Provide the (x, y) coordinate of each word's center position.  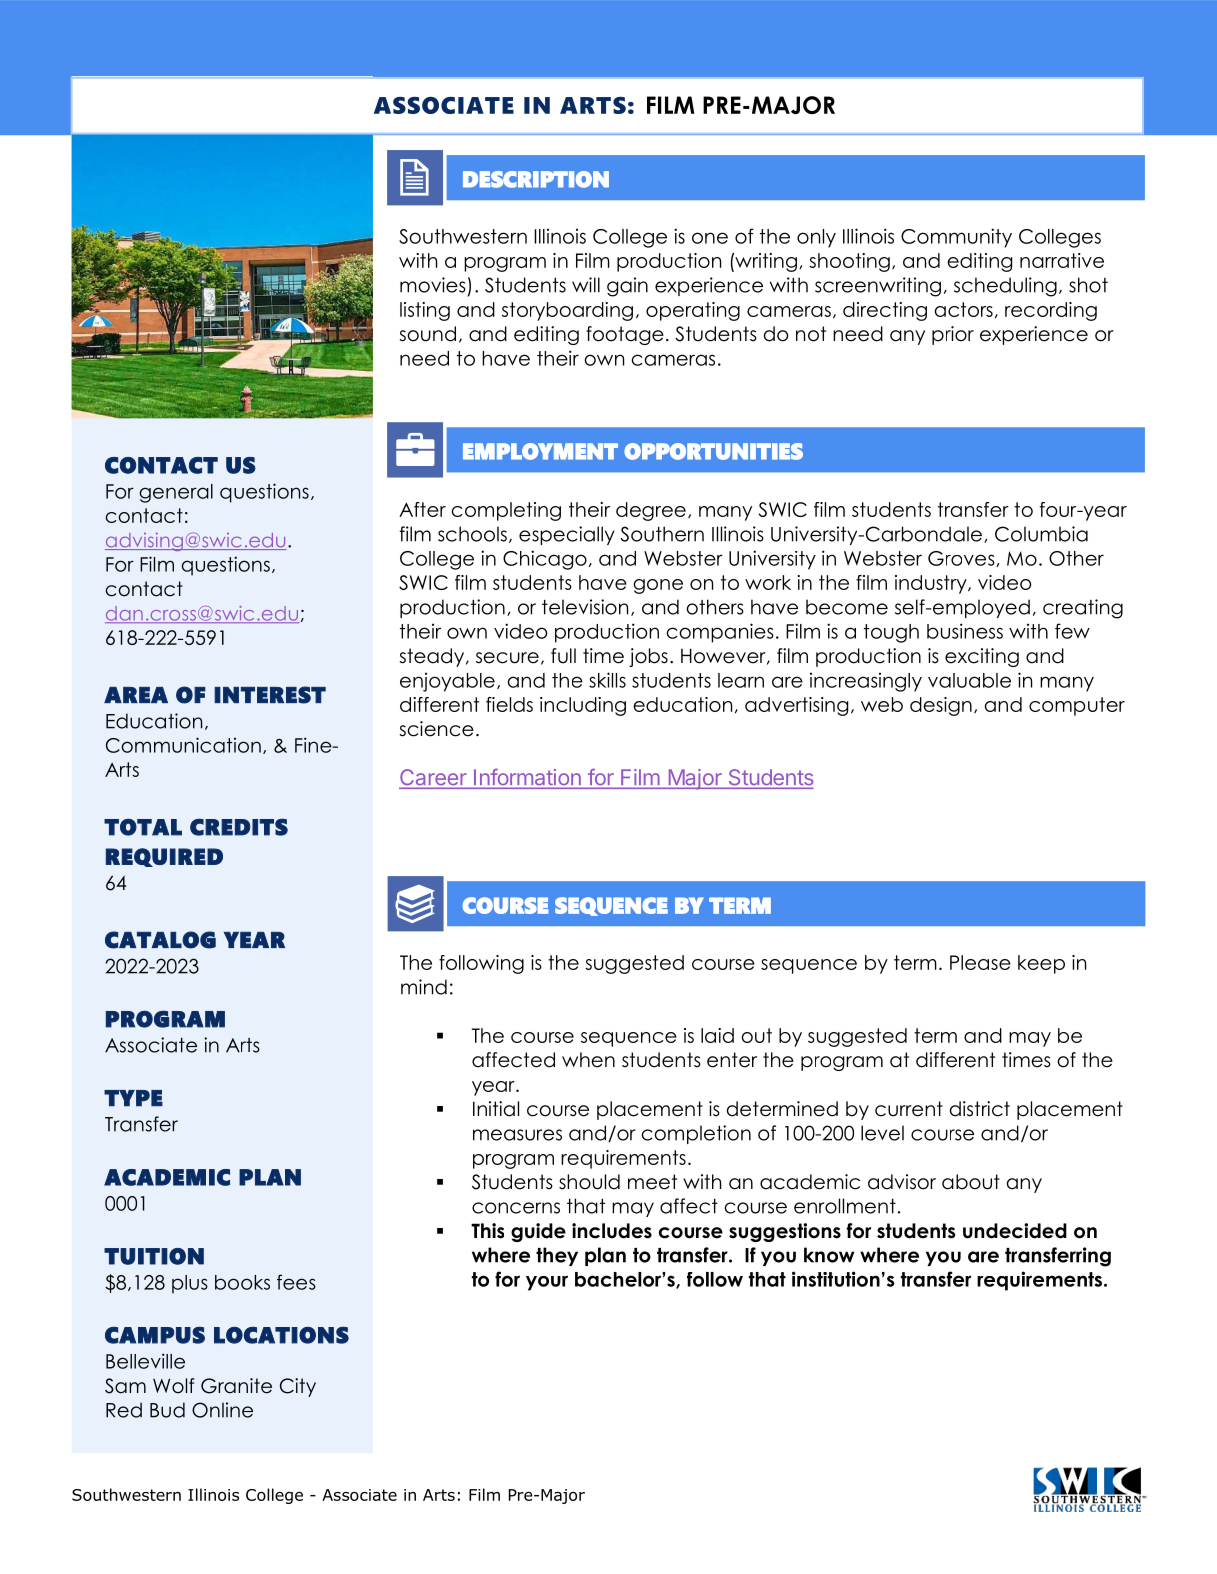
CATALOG (160, 940)
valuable (969, 680)
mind (424, 987)
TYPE (133, 1098)
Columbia (1041, 534)
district (980, 1109)
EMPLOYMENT (540, 451)
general (176, 493)
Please (980, 962)
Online (222, 1410)
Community (956, 238)
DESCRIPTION (536, 179)
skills (607, 680)
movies (433, 285)
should (589, 1182)
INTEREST (270, 695)
